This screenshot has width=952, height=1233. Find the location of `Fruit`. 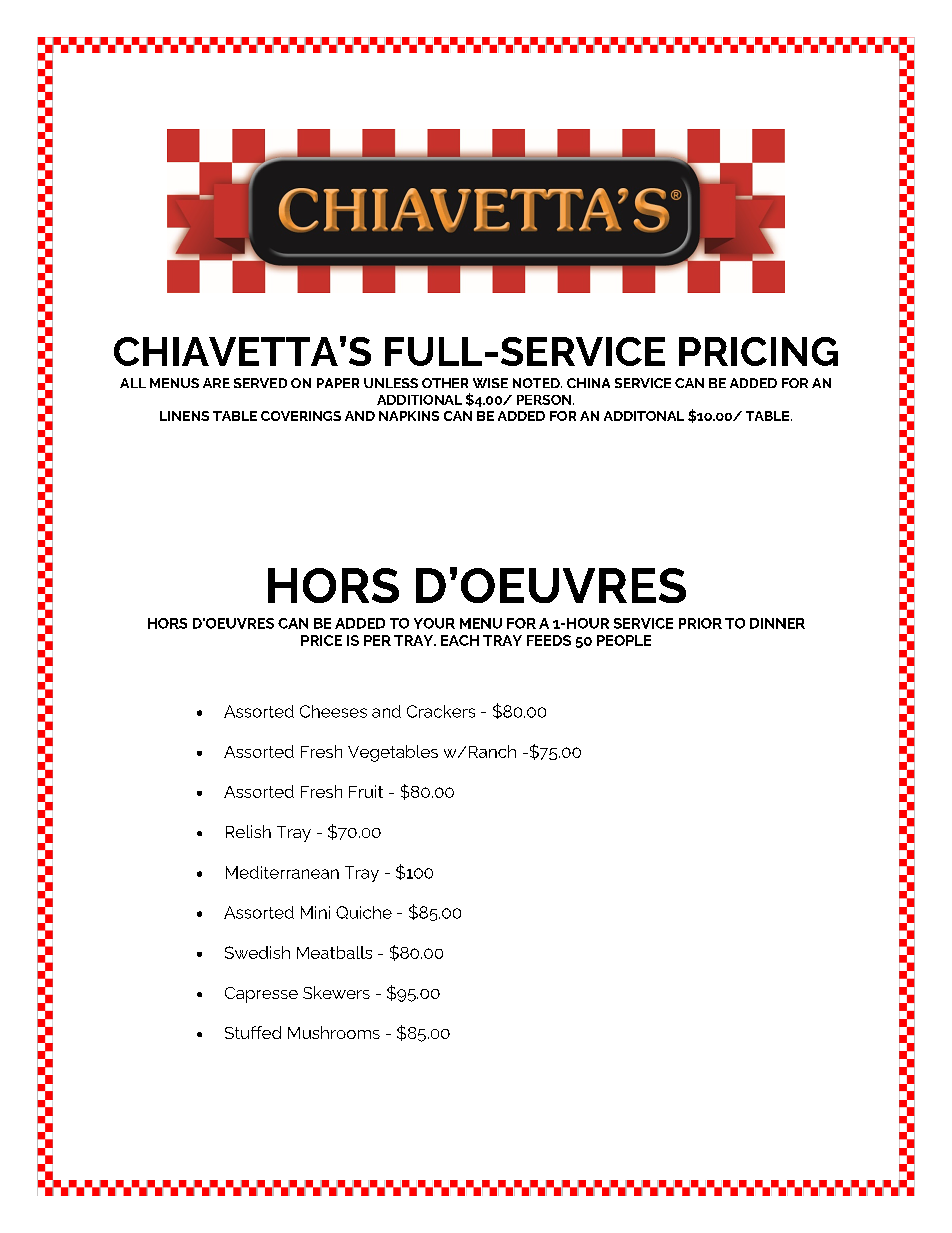

Fruit is located at coordinates (366, 791).
